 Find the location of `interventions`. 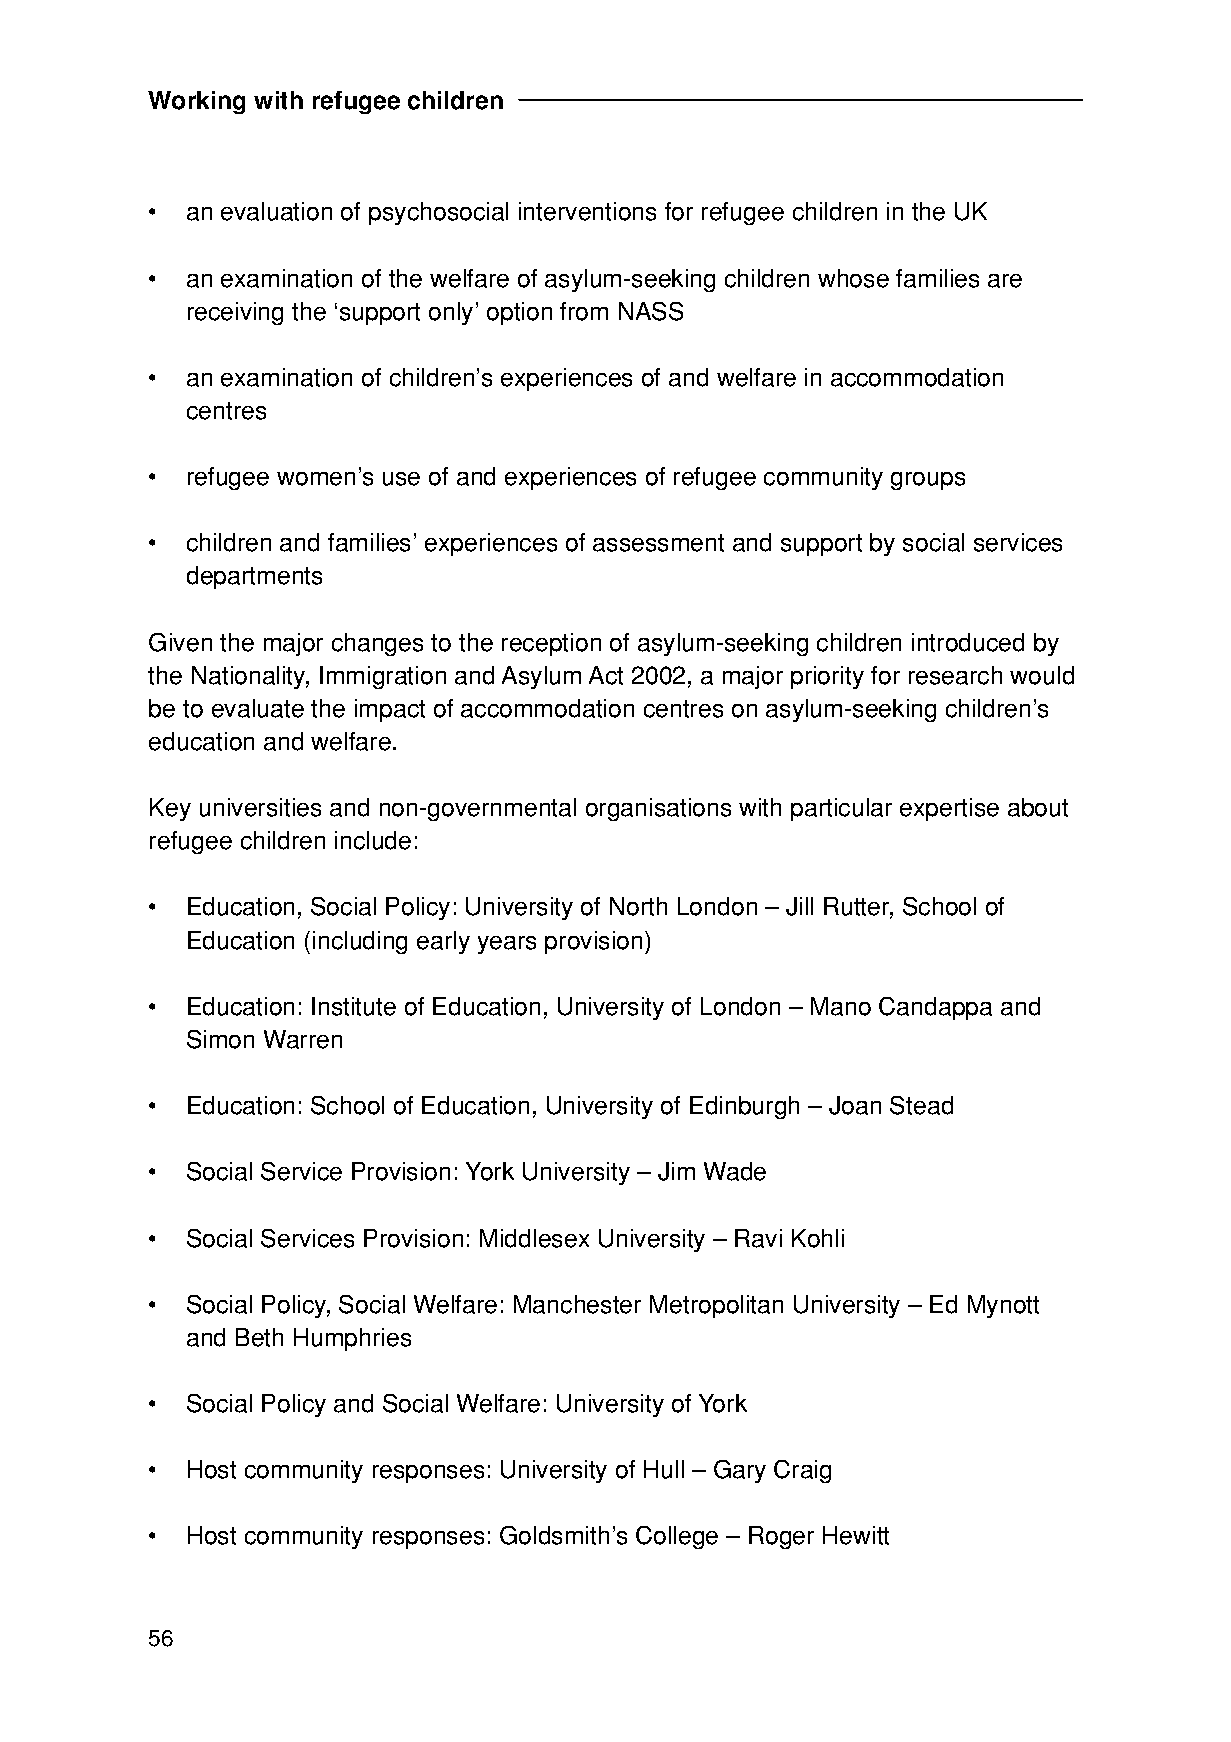

interventions is located at coordinates (587, 211).
